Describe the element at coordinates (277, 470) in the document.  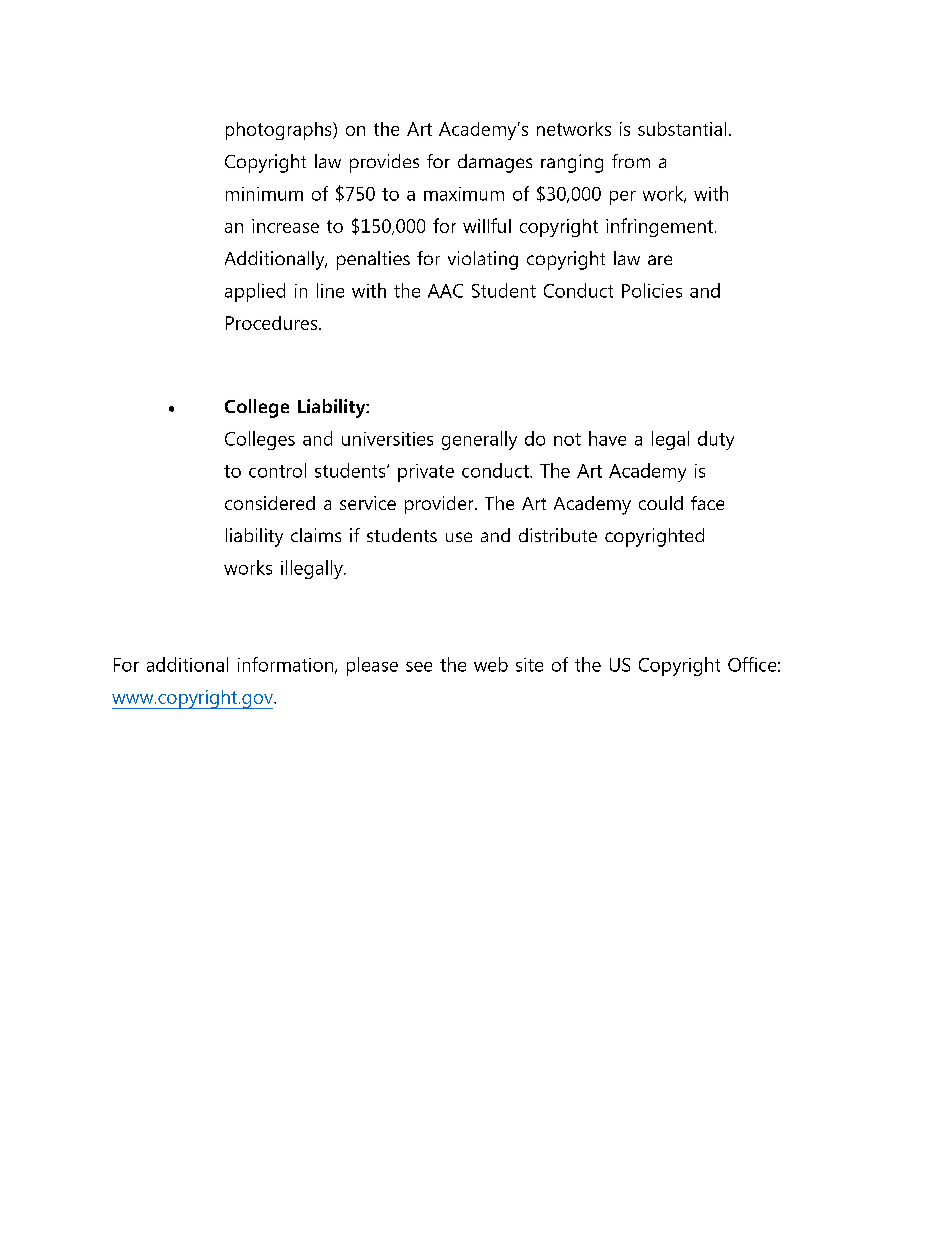
I see `control` at that location.
